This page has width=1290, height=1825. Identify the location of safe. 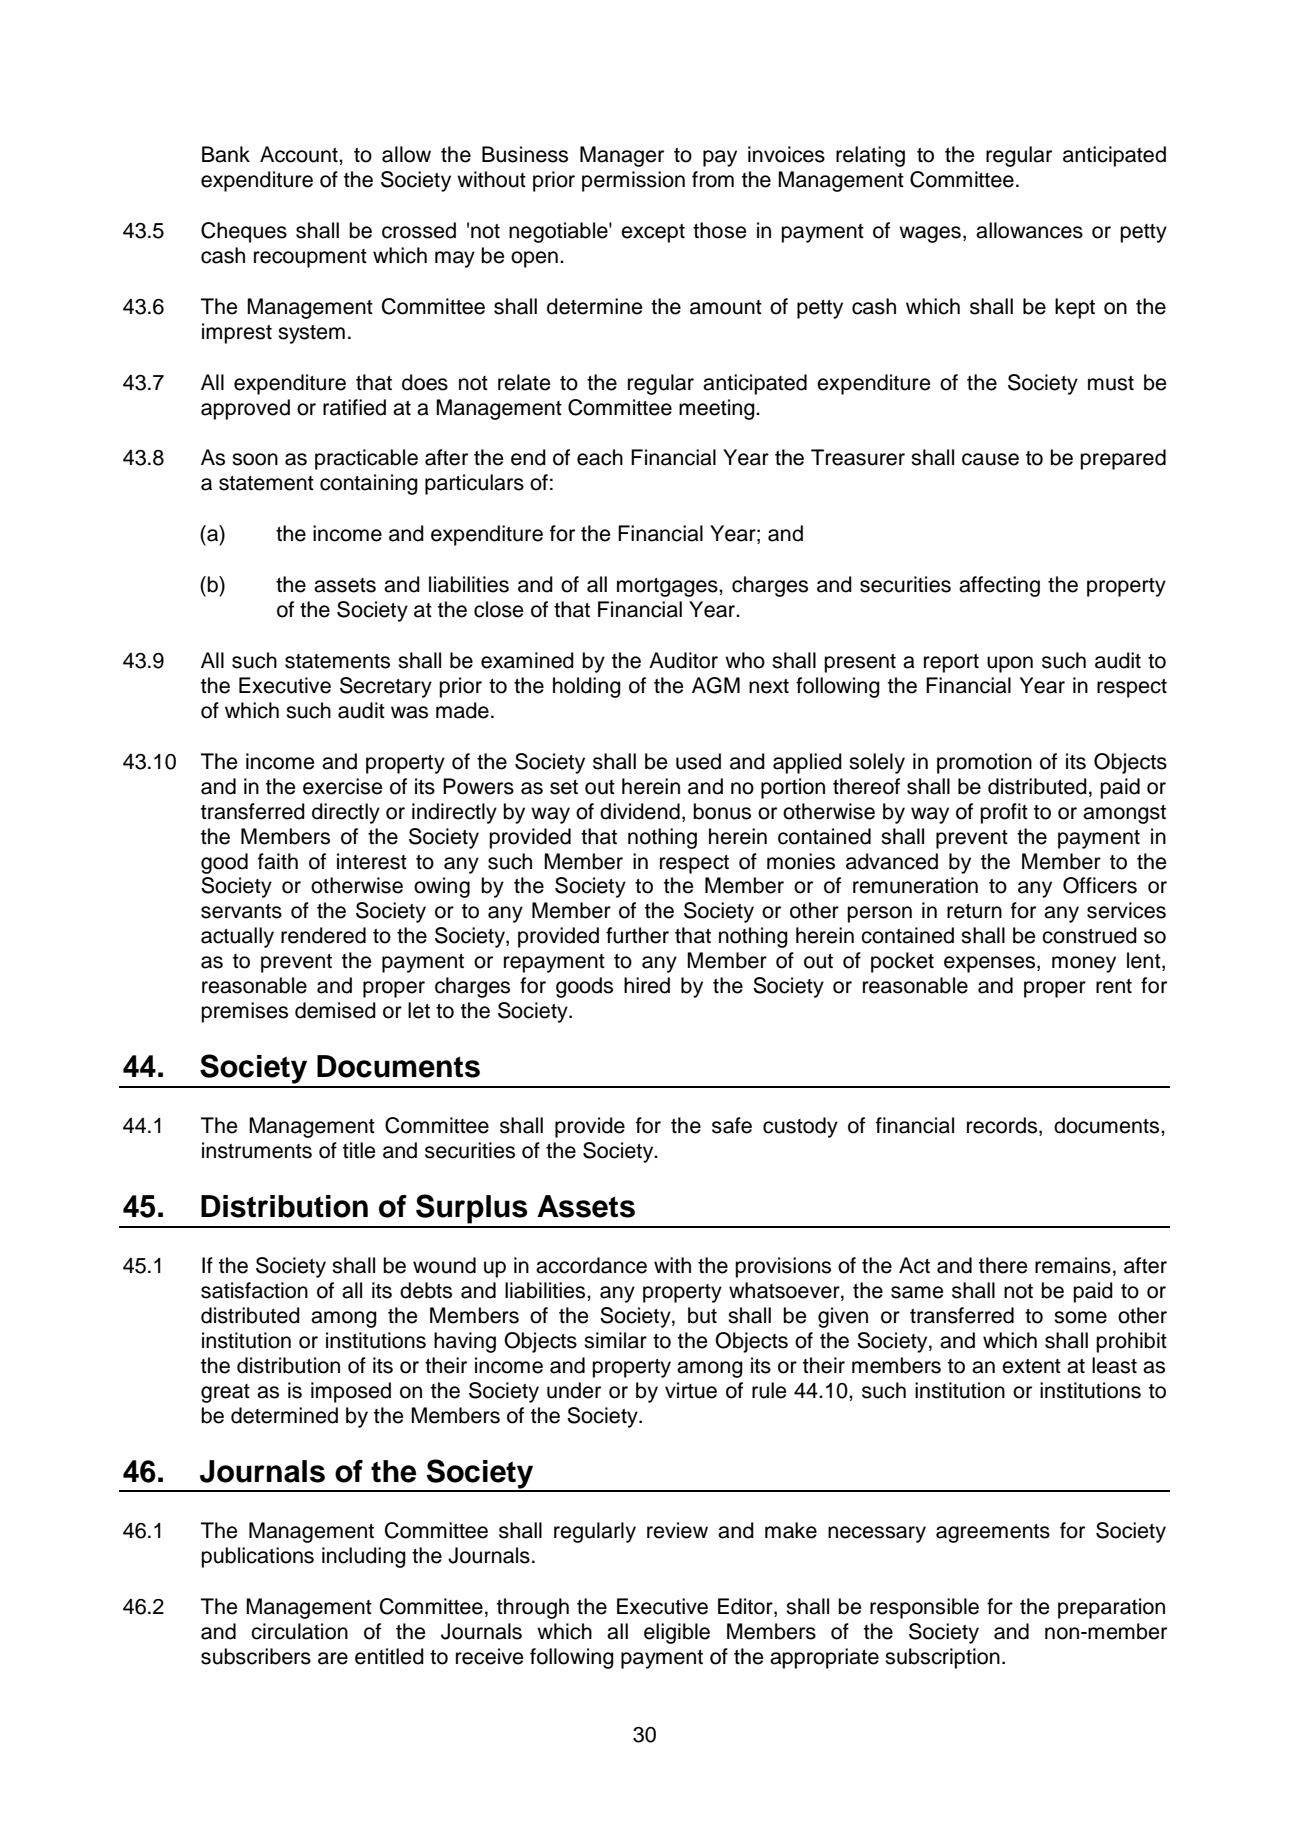
(732, 1125).
